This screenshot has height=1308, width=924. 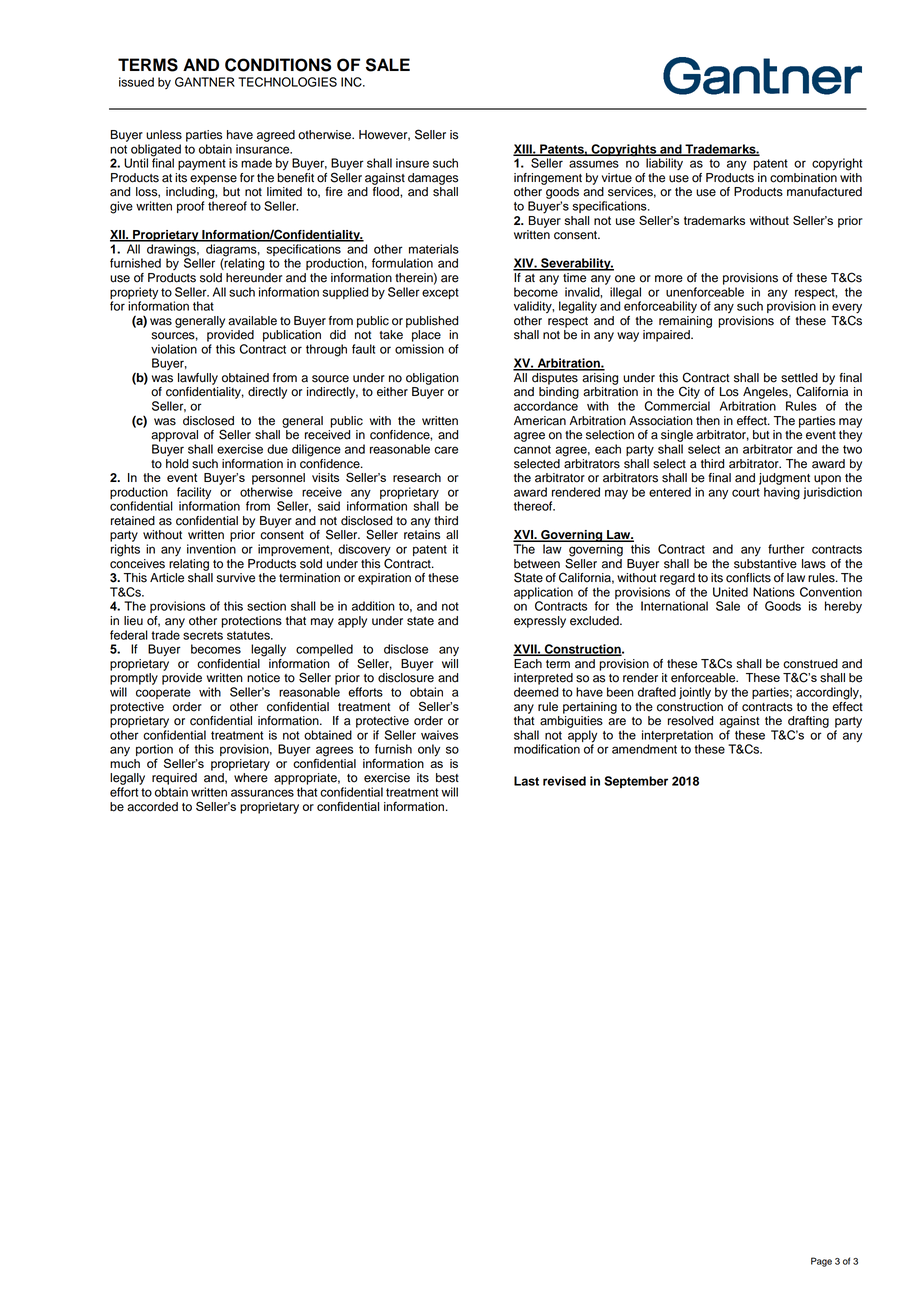 I want to click on unless, so click(x=164, y=135).
